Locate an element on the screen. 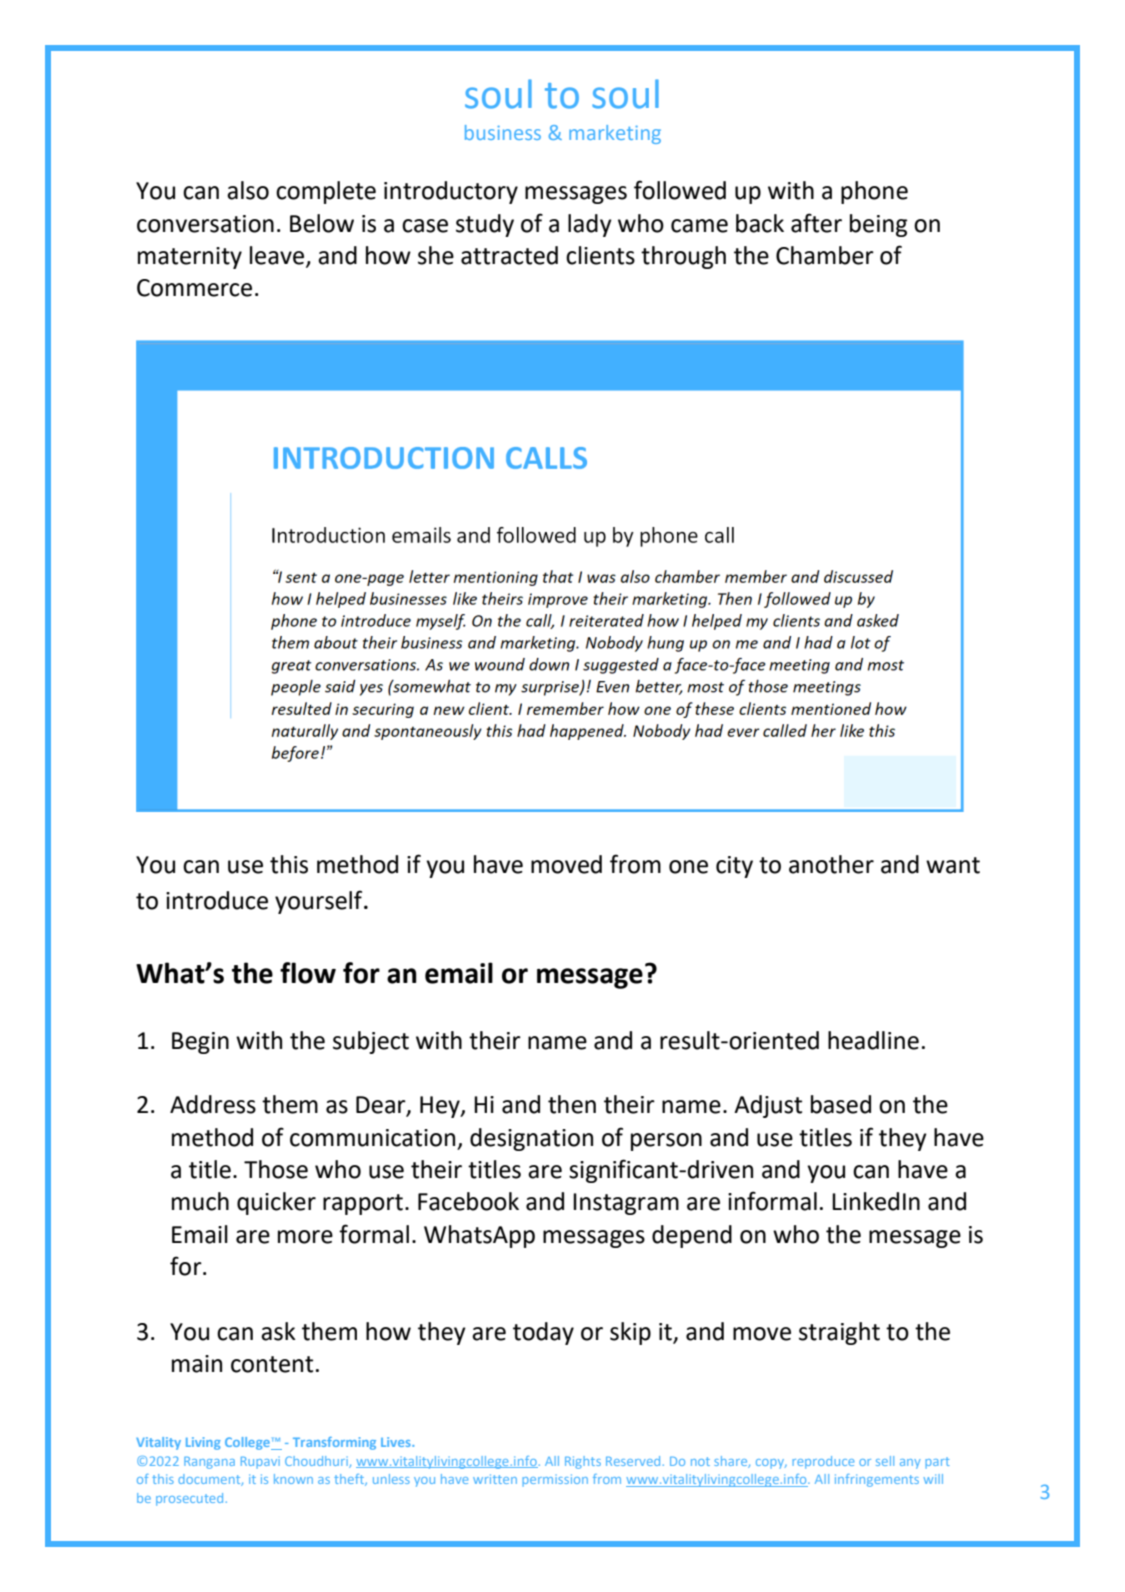  Chamber is located at coordinates (825, 255).
